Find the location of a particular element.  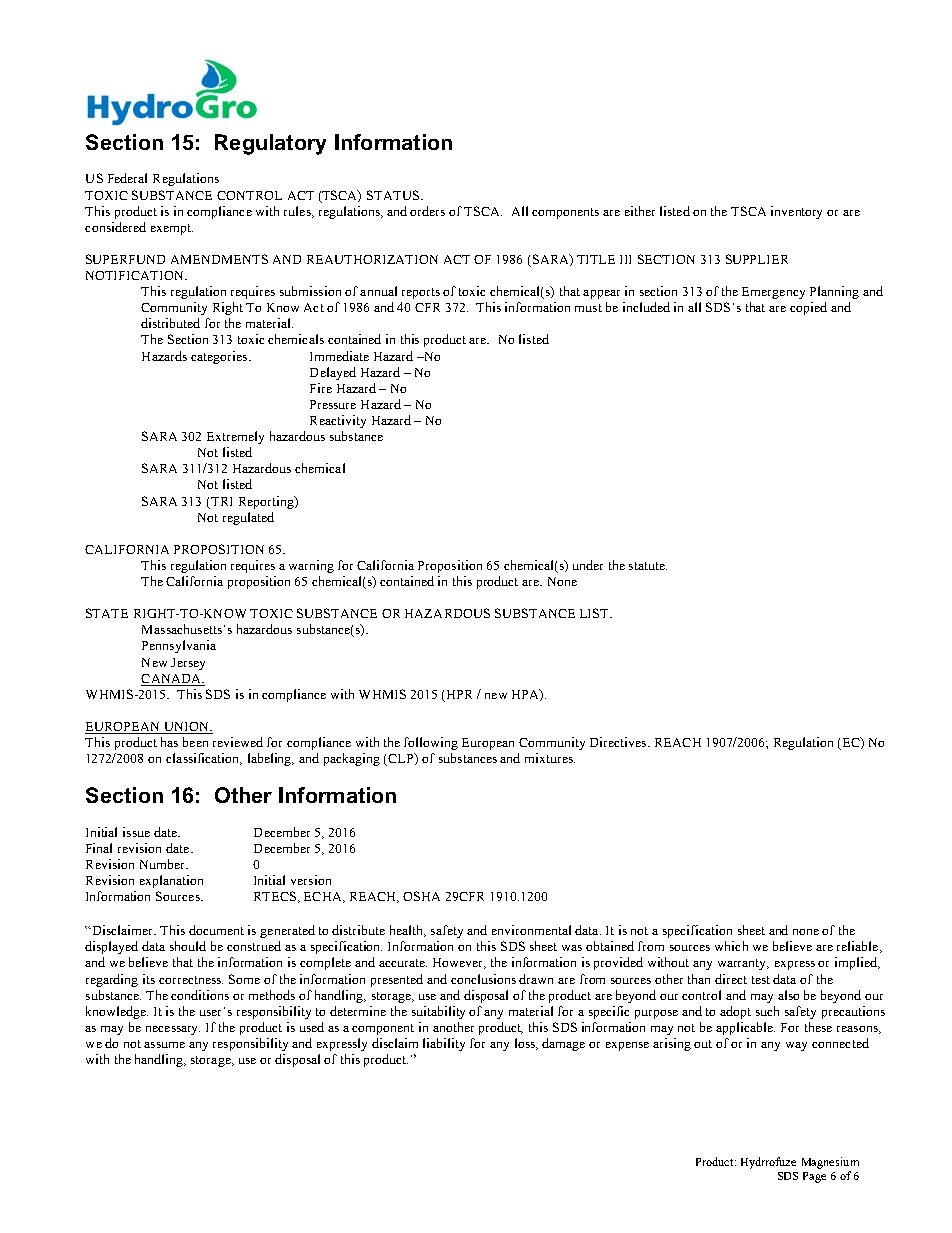

inventory is located at coordinates (796, 212).
